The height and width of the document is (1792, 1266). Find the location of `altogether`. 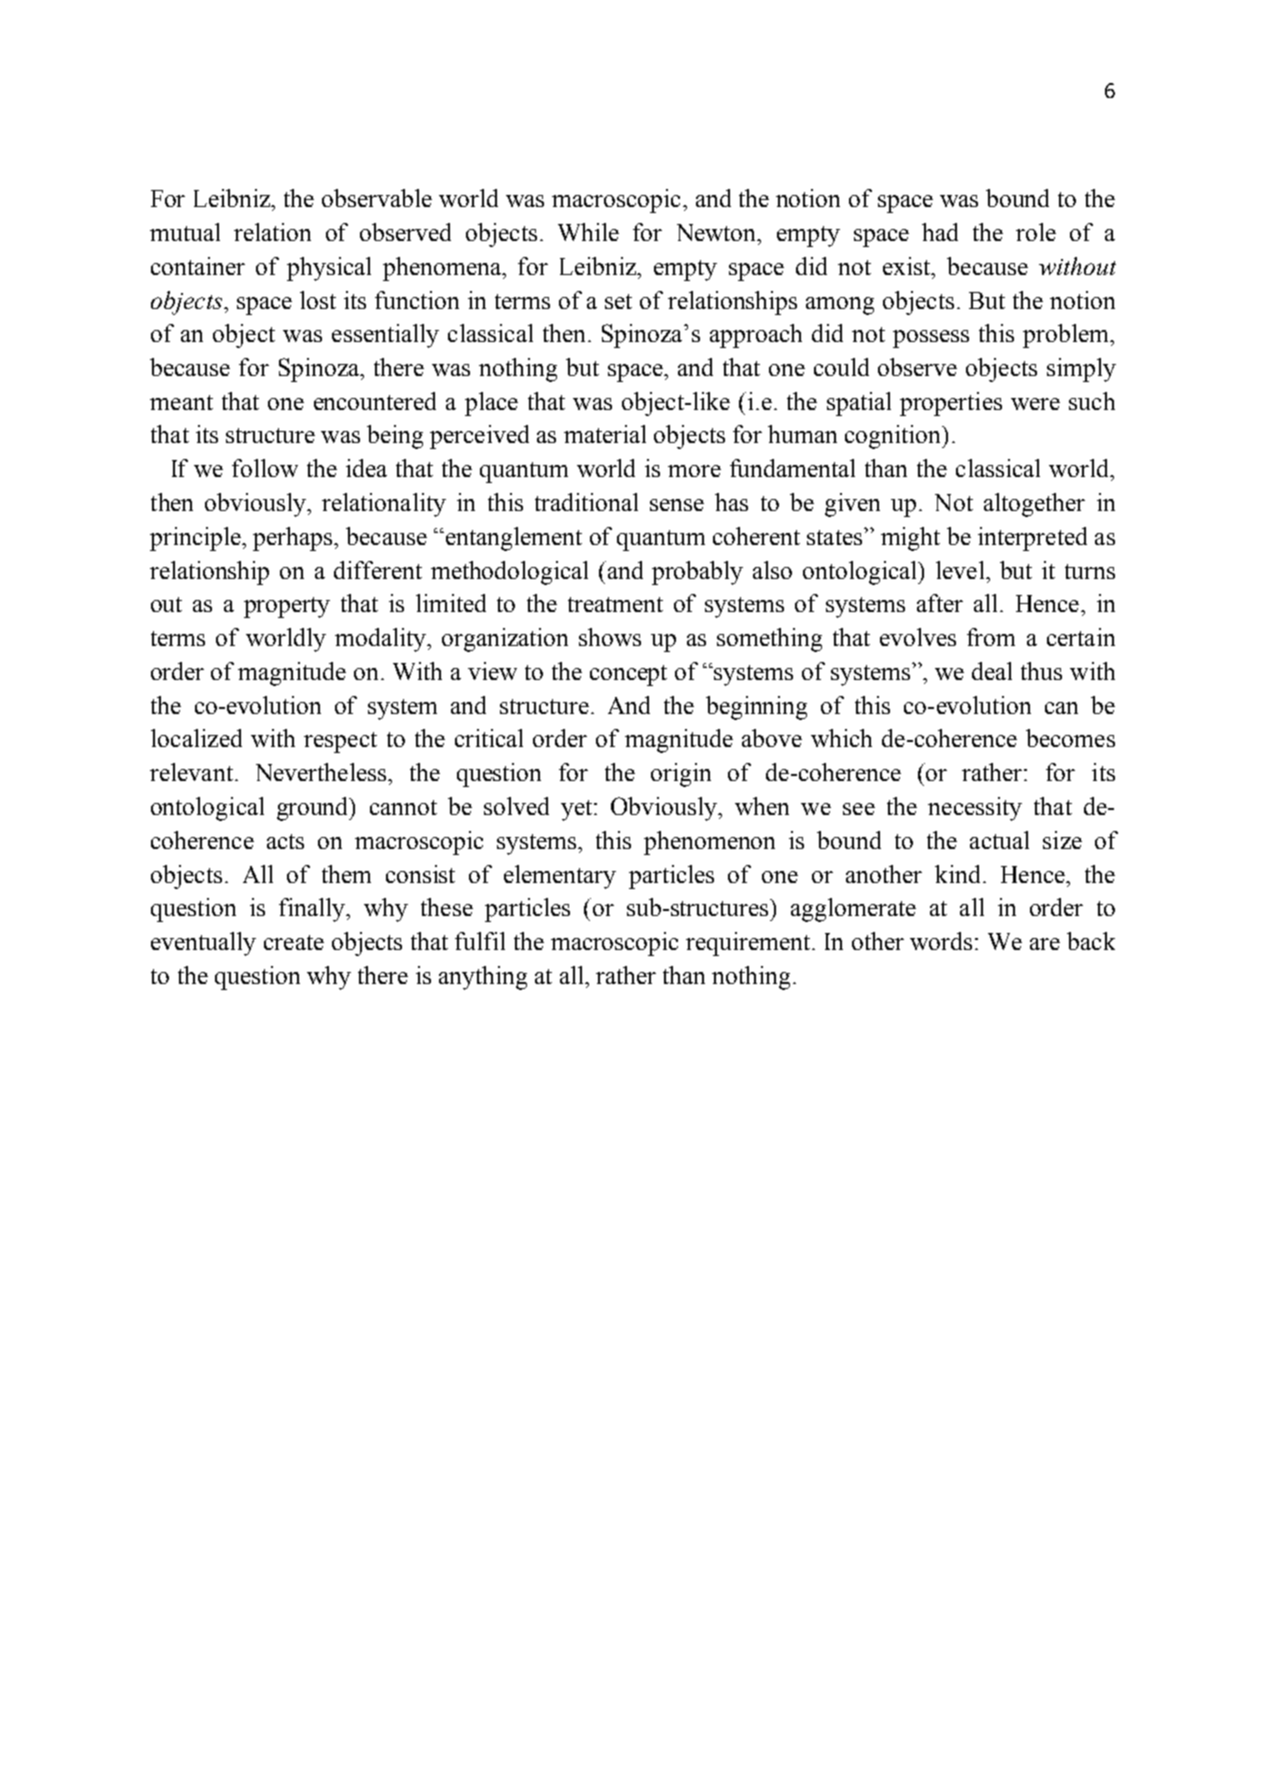

altogether is located at coordinates (1034, 505).
